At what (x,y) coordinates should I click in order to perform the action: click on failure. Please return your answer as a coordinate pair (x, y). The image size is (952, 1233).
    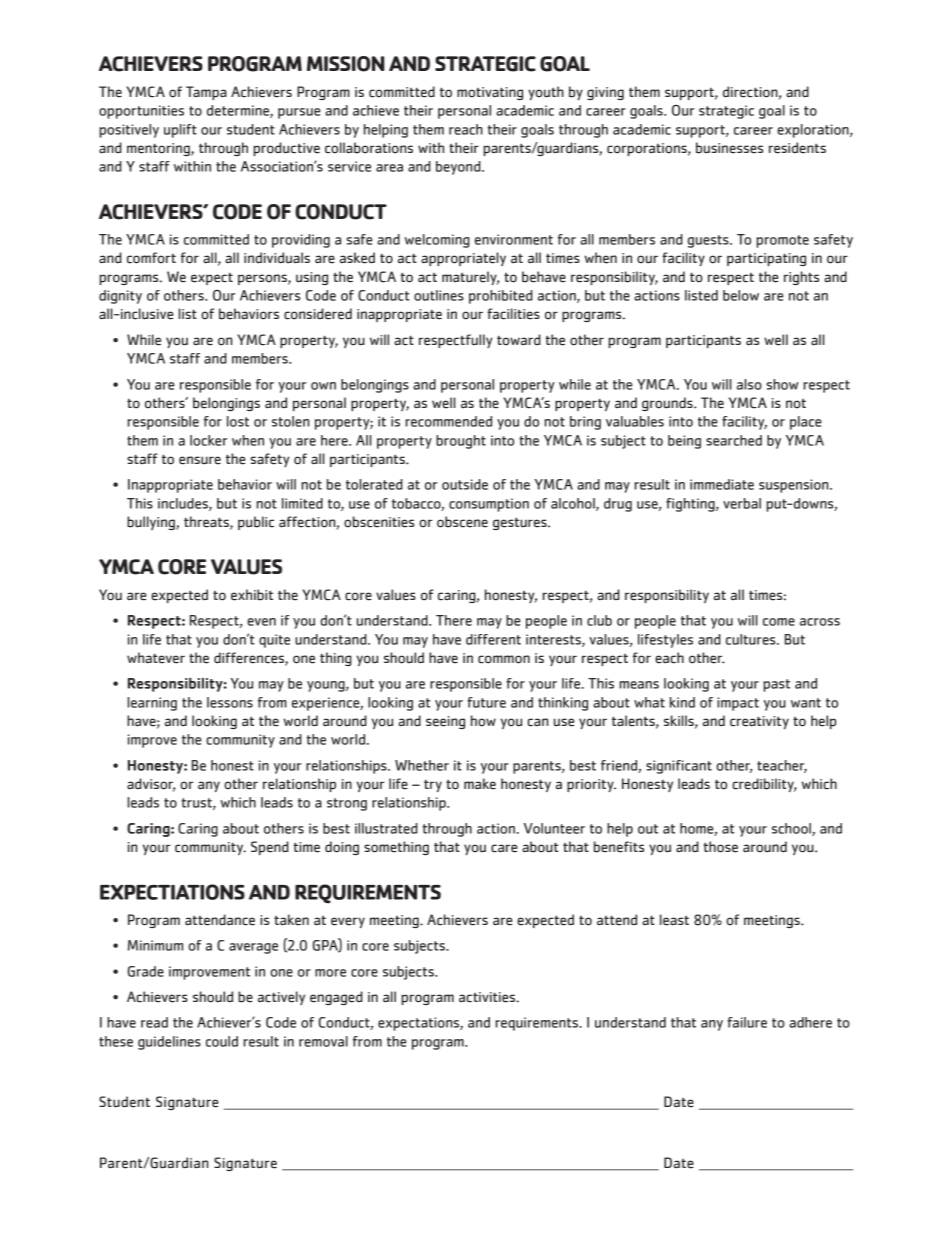
    Looking at the image, I should click on (747, 1022).
